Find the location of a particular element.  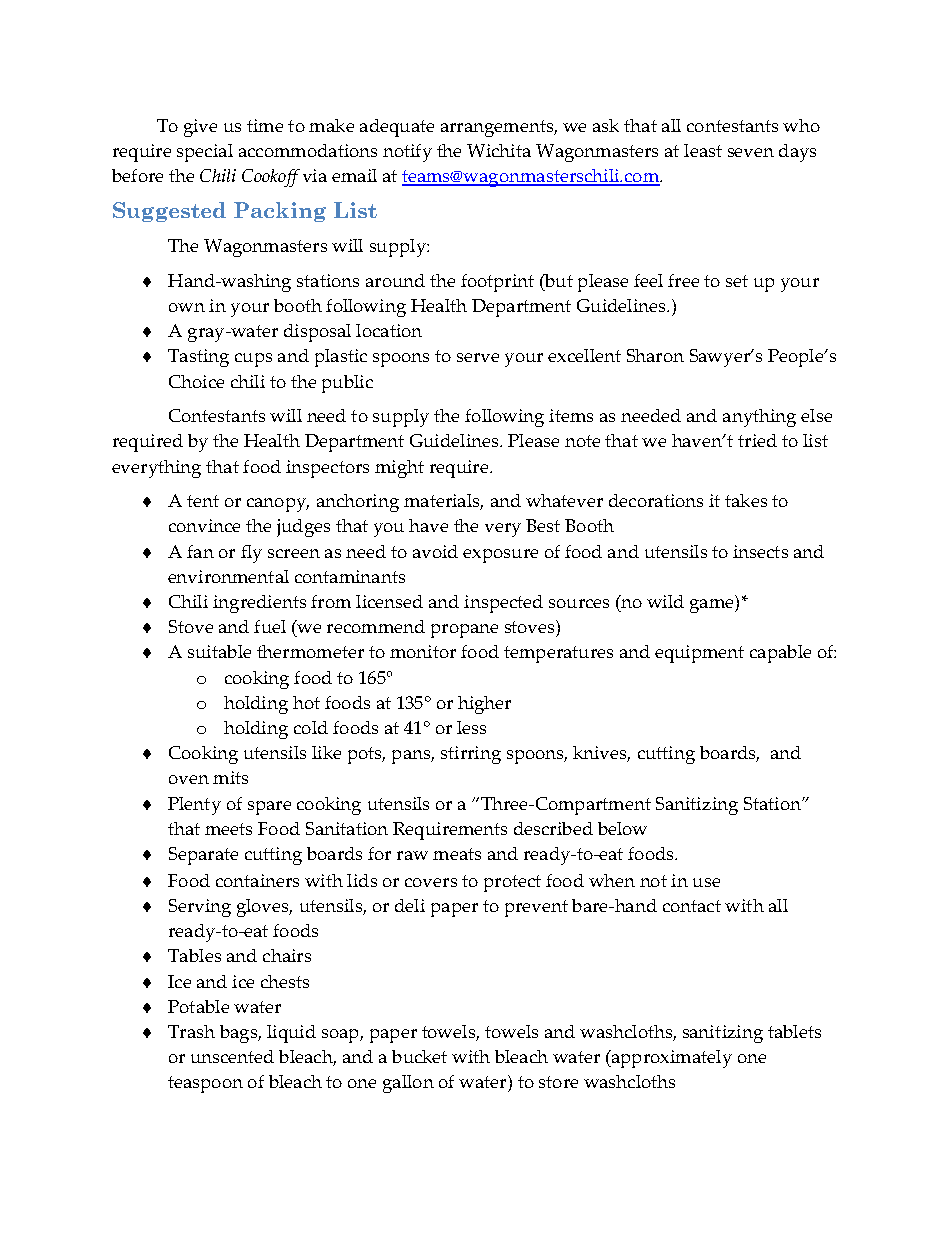

stirring is located at coordinates (471, 755).
